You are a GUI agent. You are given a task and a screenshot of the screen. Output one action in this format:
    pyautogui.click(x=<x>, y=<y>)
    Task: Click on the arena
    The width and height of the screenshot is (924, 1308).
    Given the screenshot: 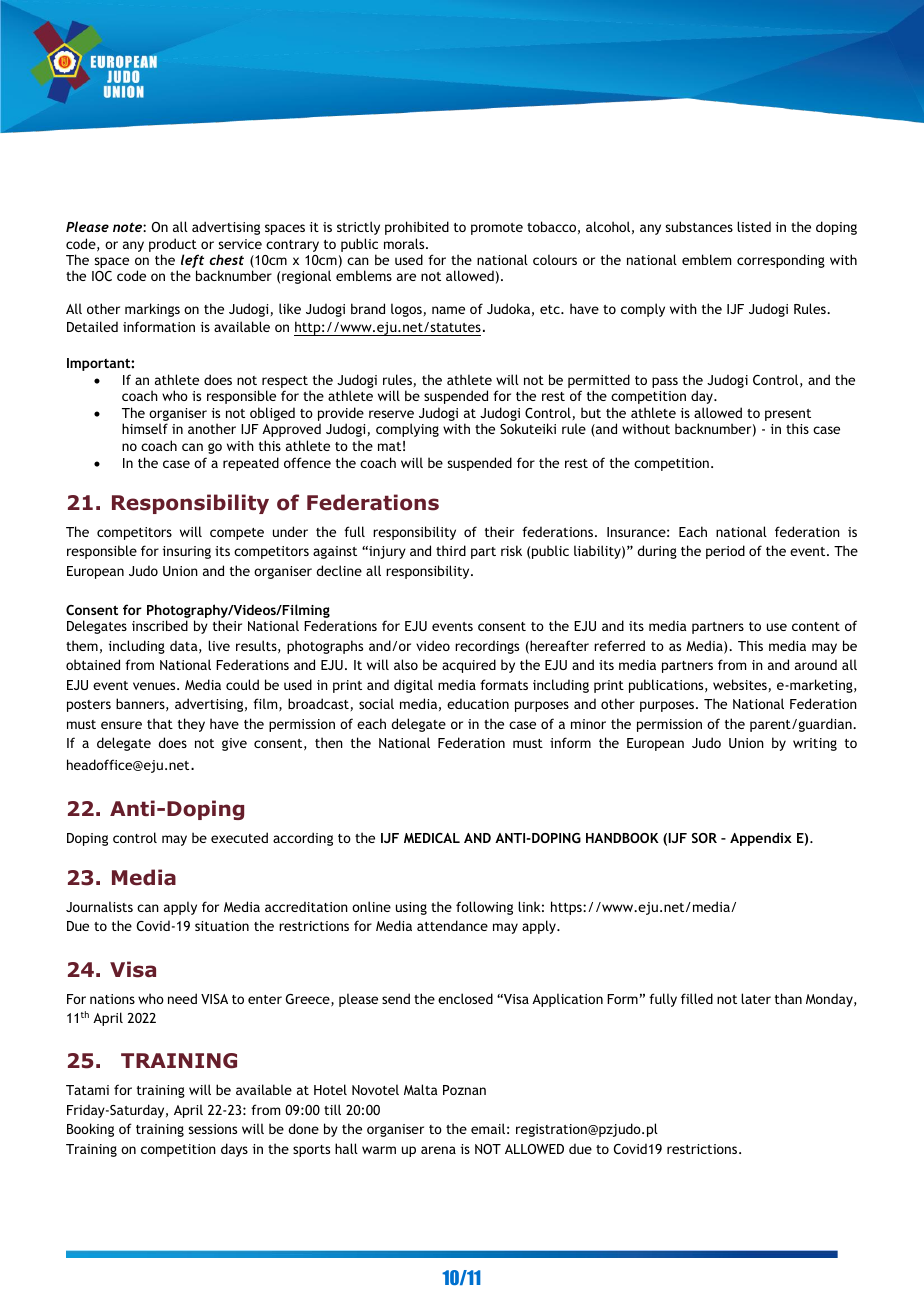 What is the action you would take?
    pyautogui.click(x=438, y=1150)
